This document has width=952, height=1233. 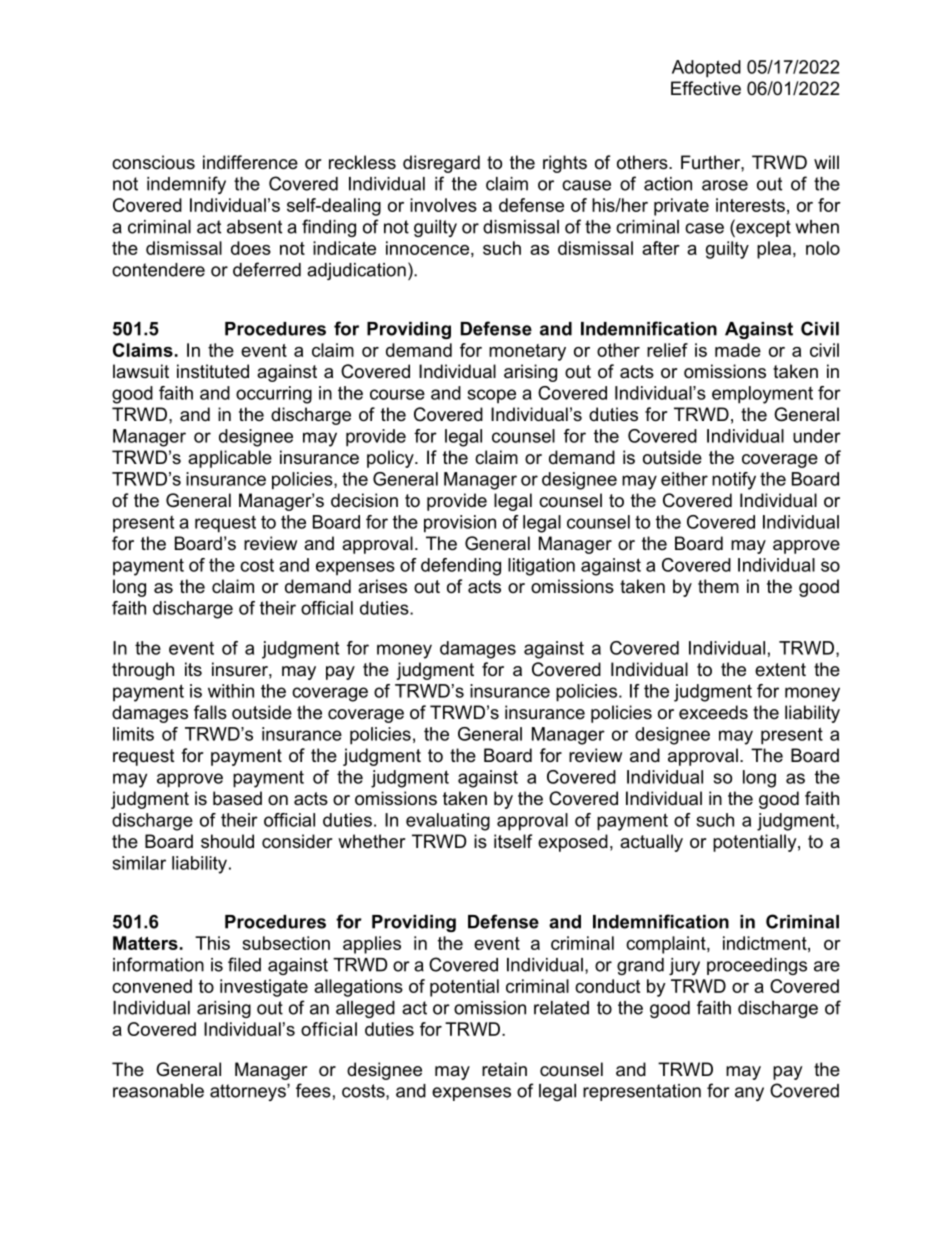 What do you see at coordinates (448, 822) in the document?
I see `evaluating` at bounding box center [448, 822].
